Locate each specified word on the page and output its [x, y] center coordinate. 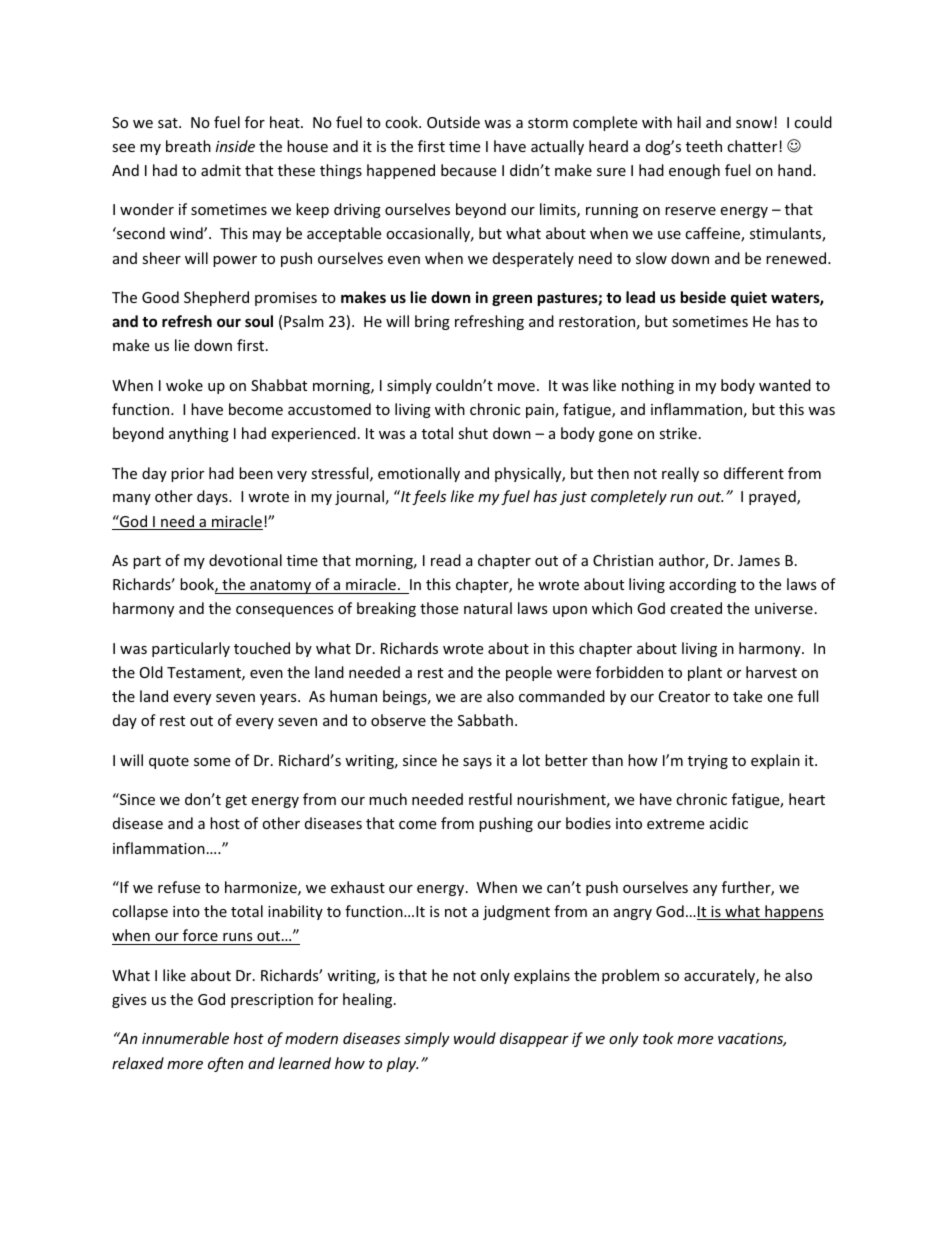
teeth [704, 146]
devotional [245, 560]
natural [488, 608]
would [475, 1038]
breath [188, 146]
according [702, 585]
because [468, 170]
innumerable [185, 1038]
